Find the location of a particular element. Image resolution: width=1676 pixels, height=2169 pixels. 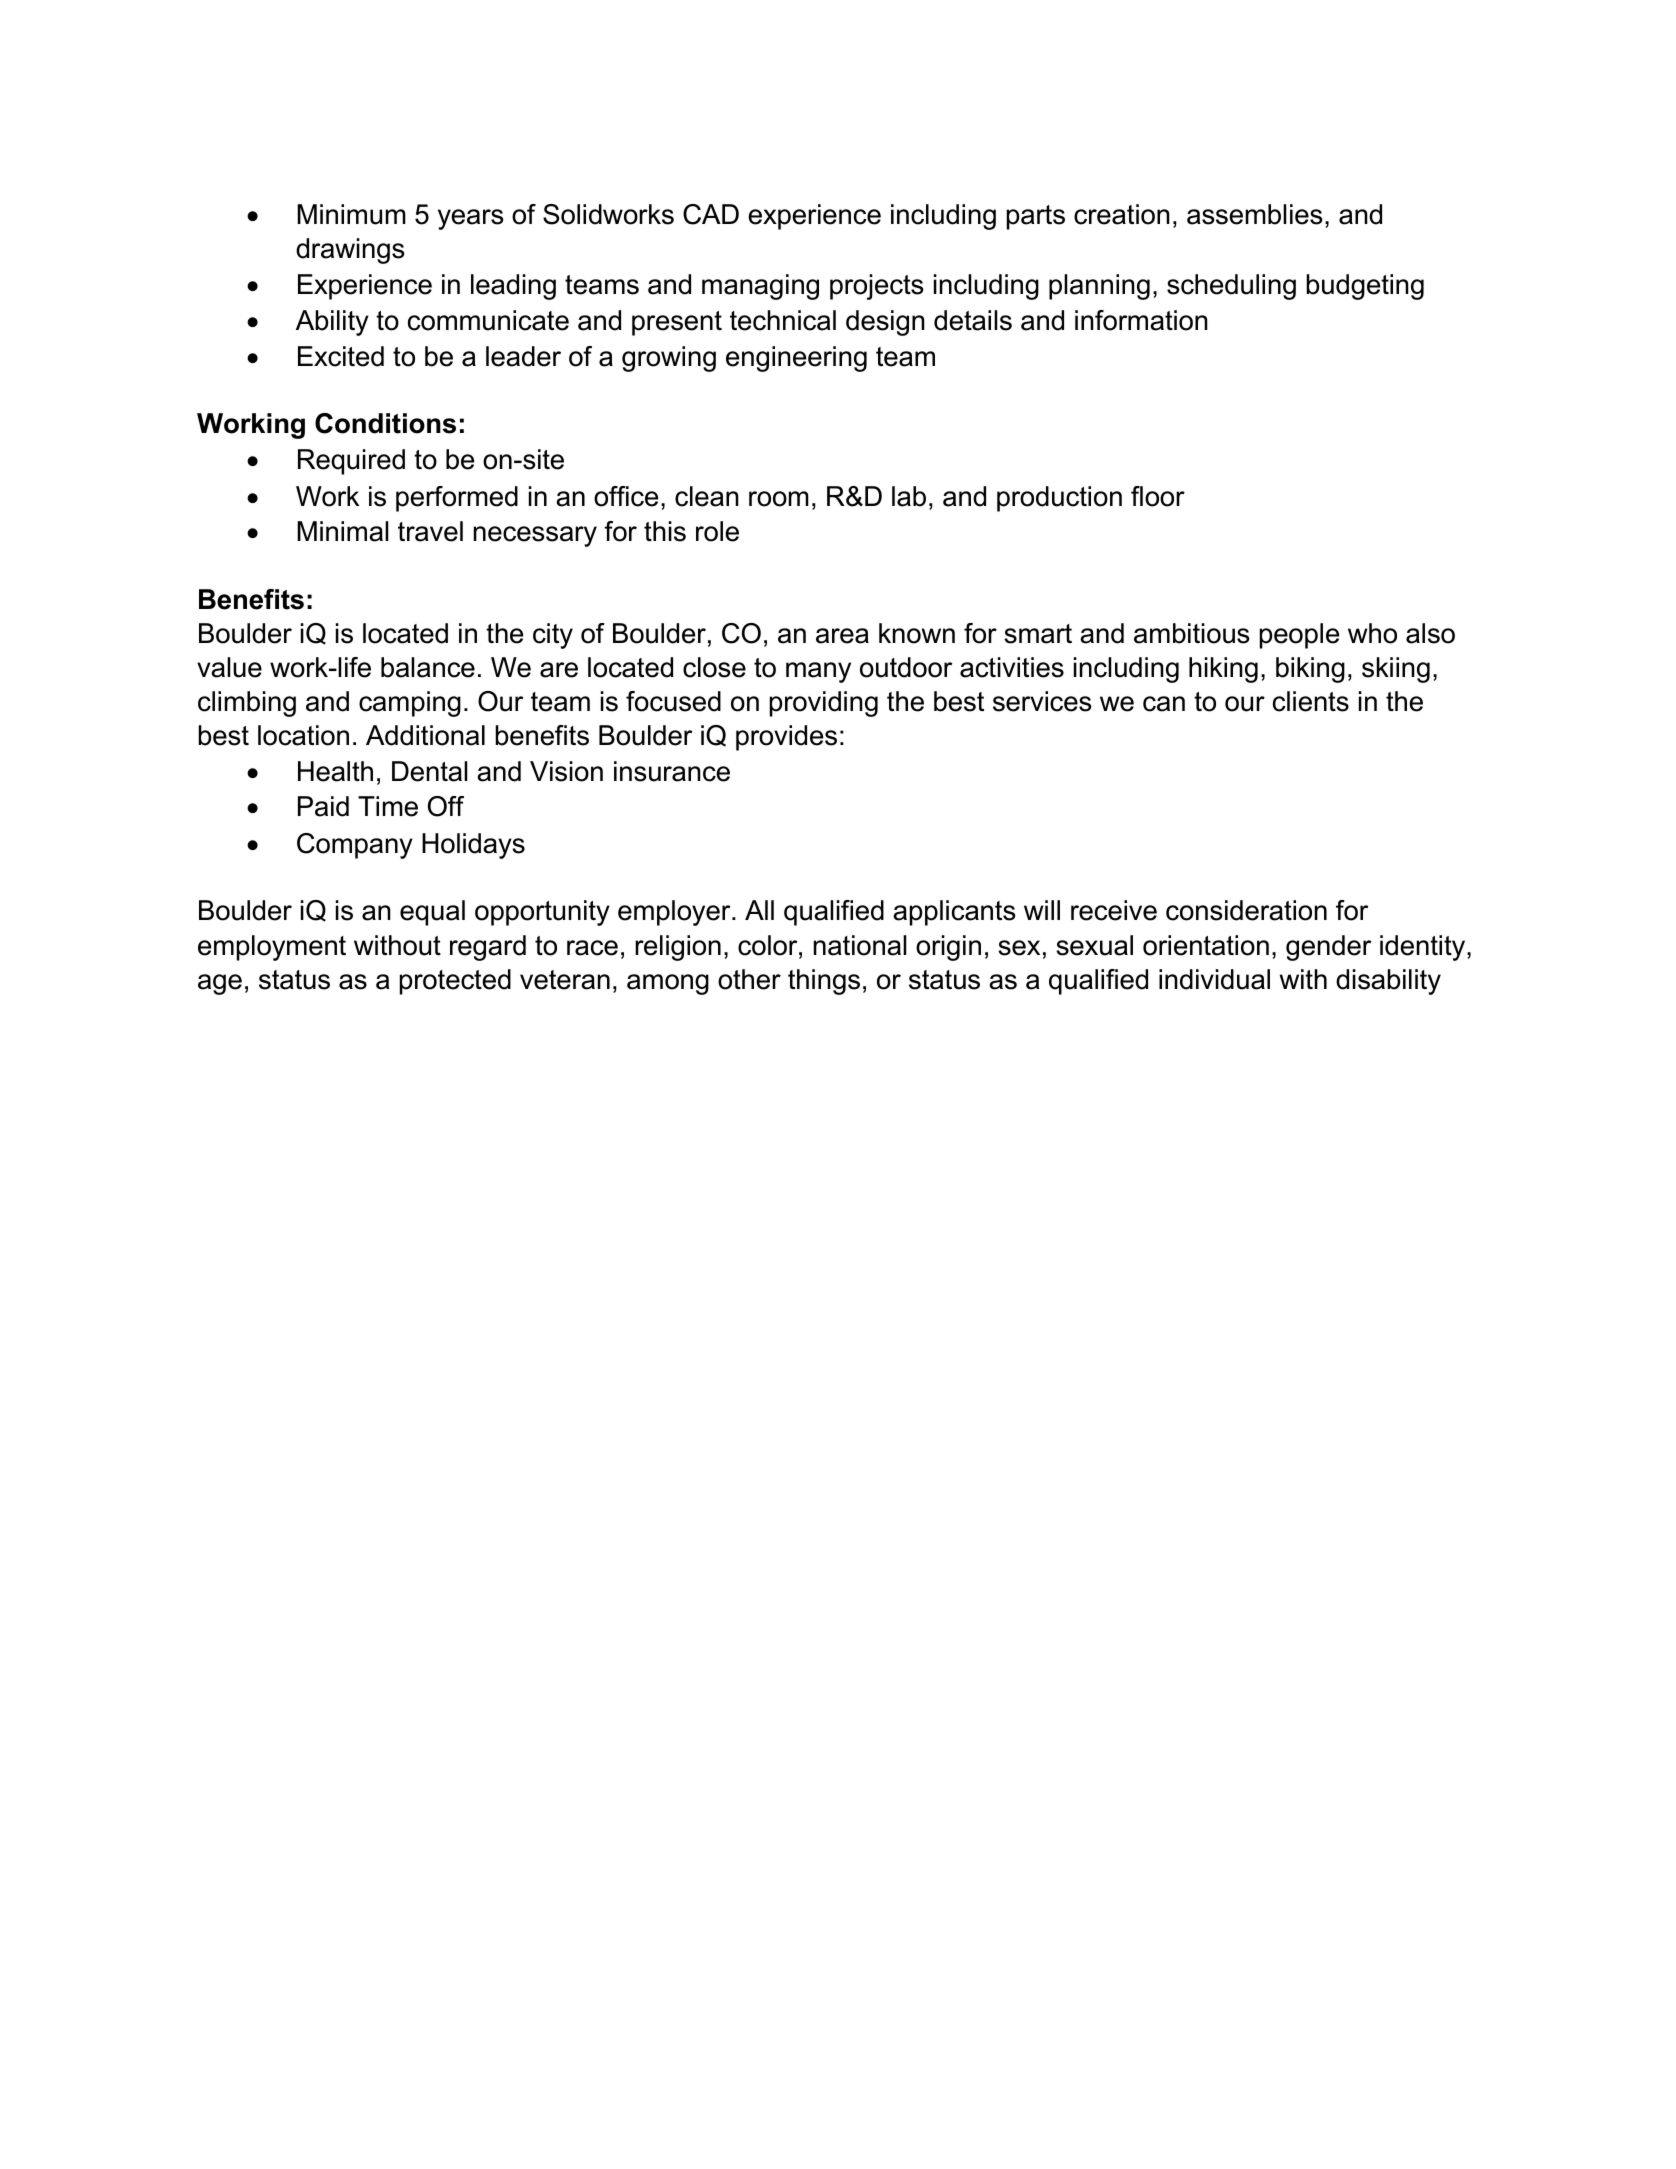

Minimal is located at coordinates (342, 531).
